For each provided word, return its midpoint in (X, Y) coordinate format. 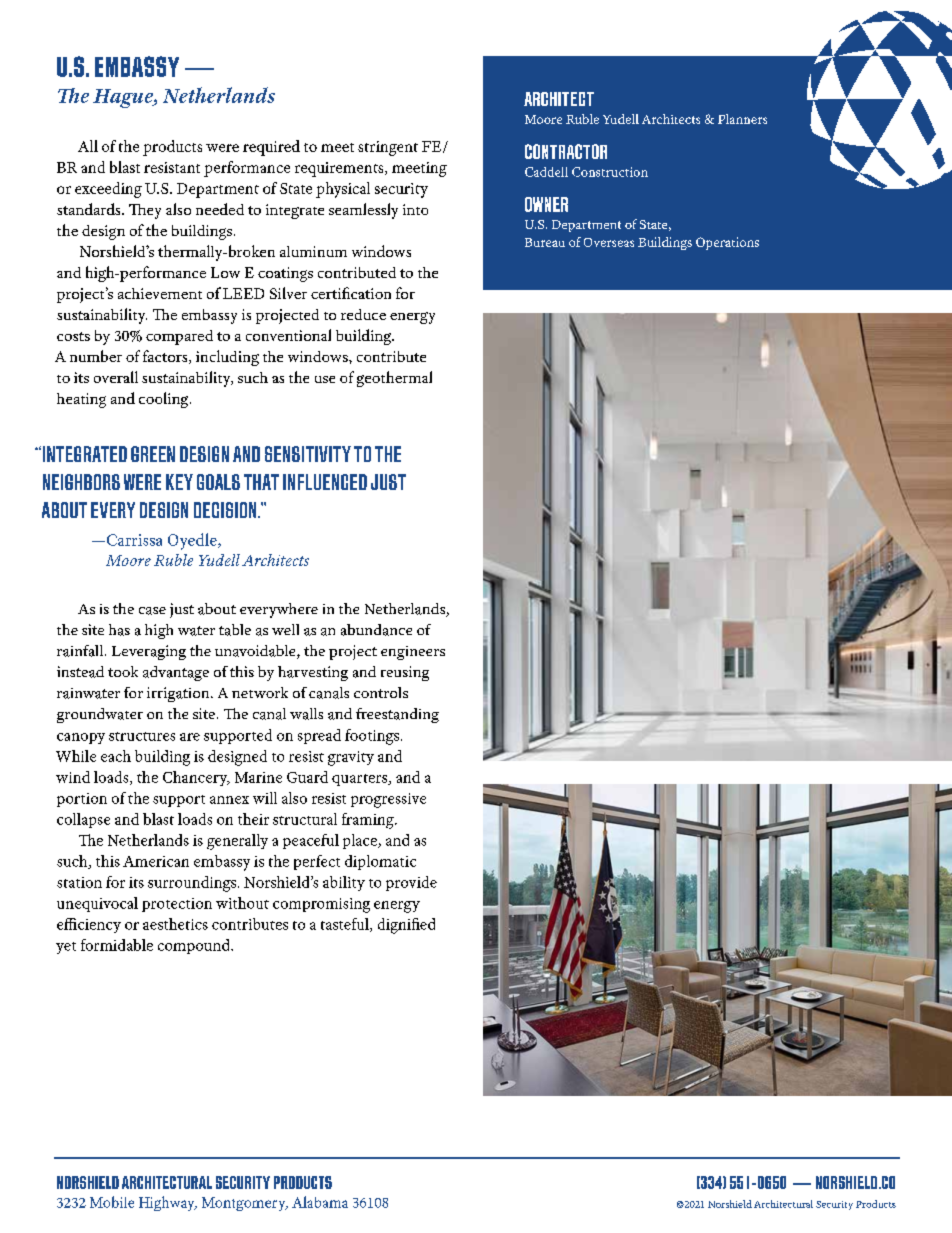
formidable (117, 945)
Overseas (609, 242)
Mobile (112, 1202)
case (152, 611)
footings (372, 737)
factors (166, 357)
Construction (610, 172)
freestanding (397, 715)
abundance (376, 630)
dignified (406, 926)
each (116, 756)
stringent (388, 148)
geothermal (394, 379)
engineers (413, 653)
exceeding (108, 190)
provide (411, 883)
